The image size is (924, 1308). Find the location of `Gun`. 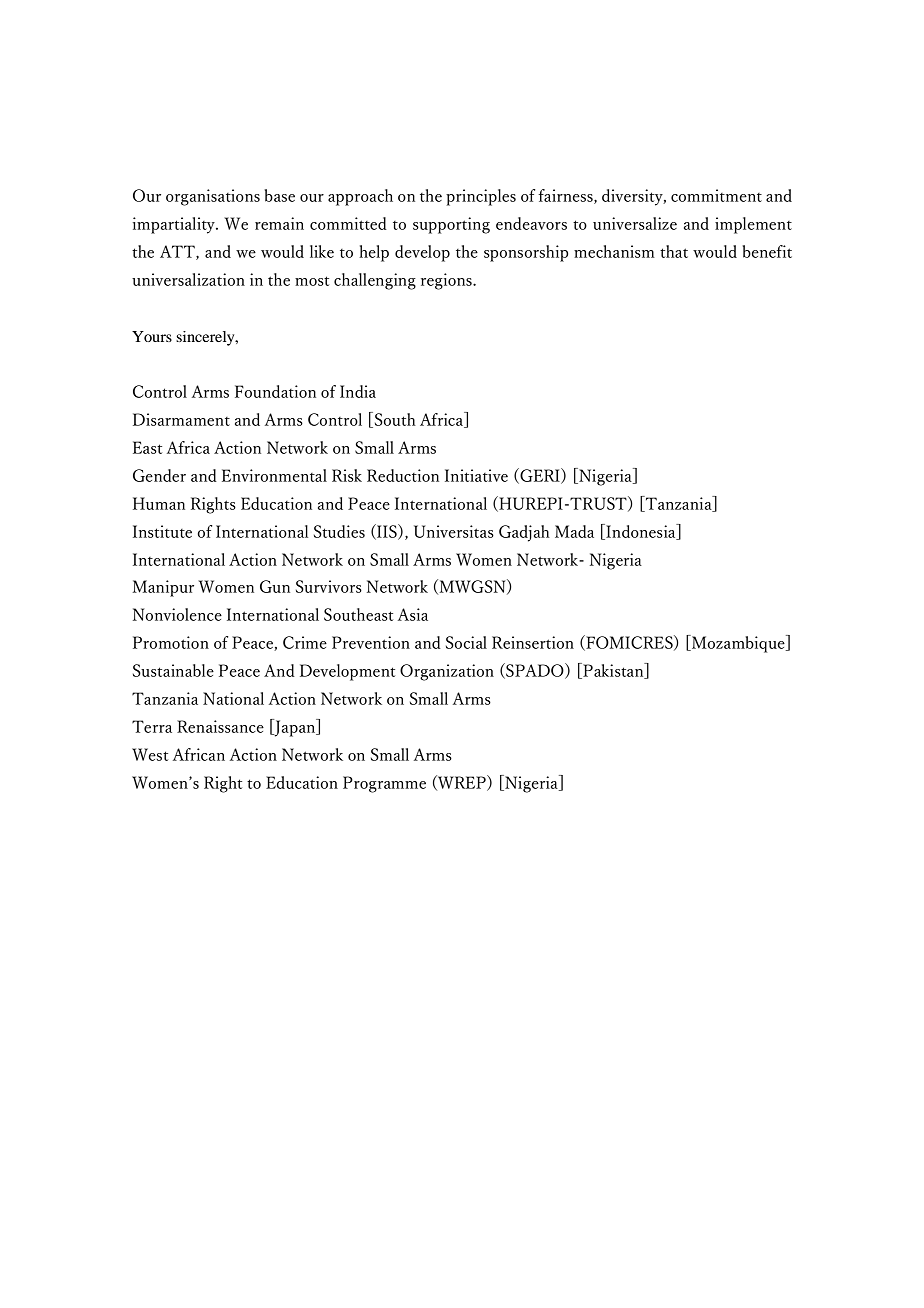

Gun is located at coordinates (275, 586).
